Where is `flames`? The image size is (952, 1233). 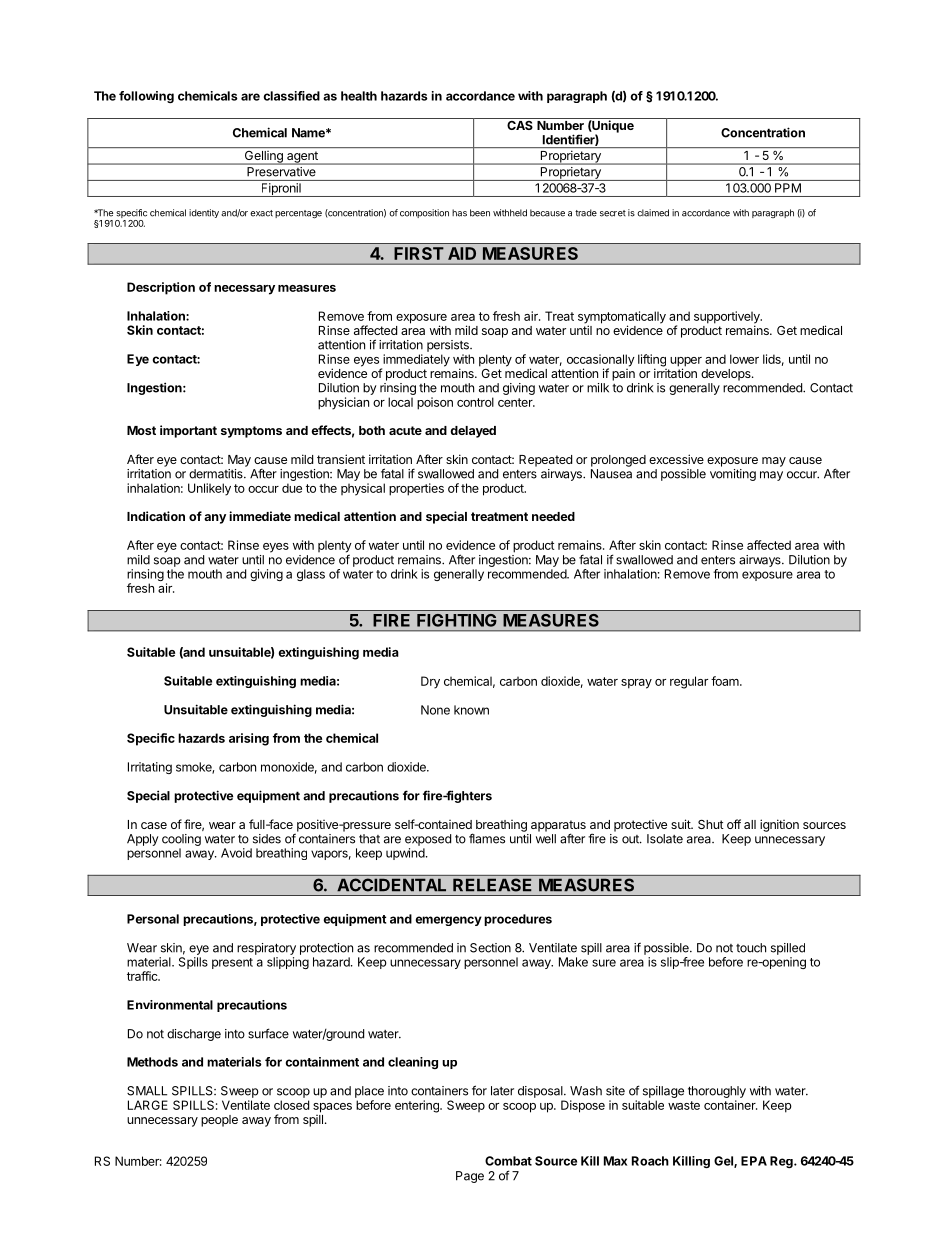 flames is located at coordinates (487, 838).
